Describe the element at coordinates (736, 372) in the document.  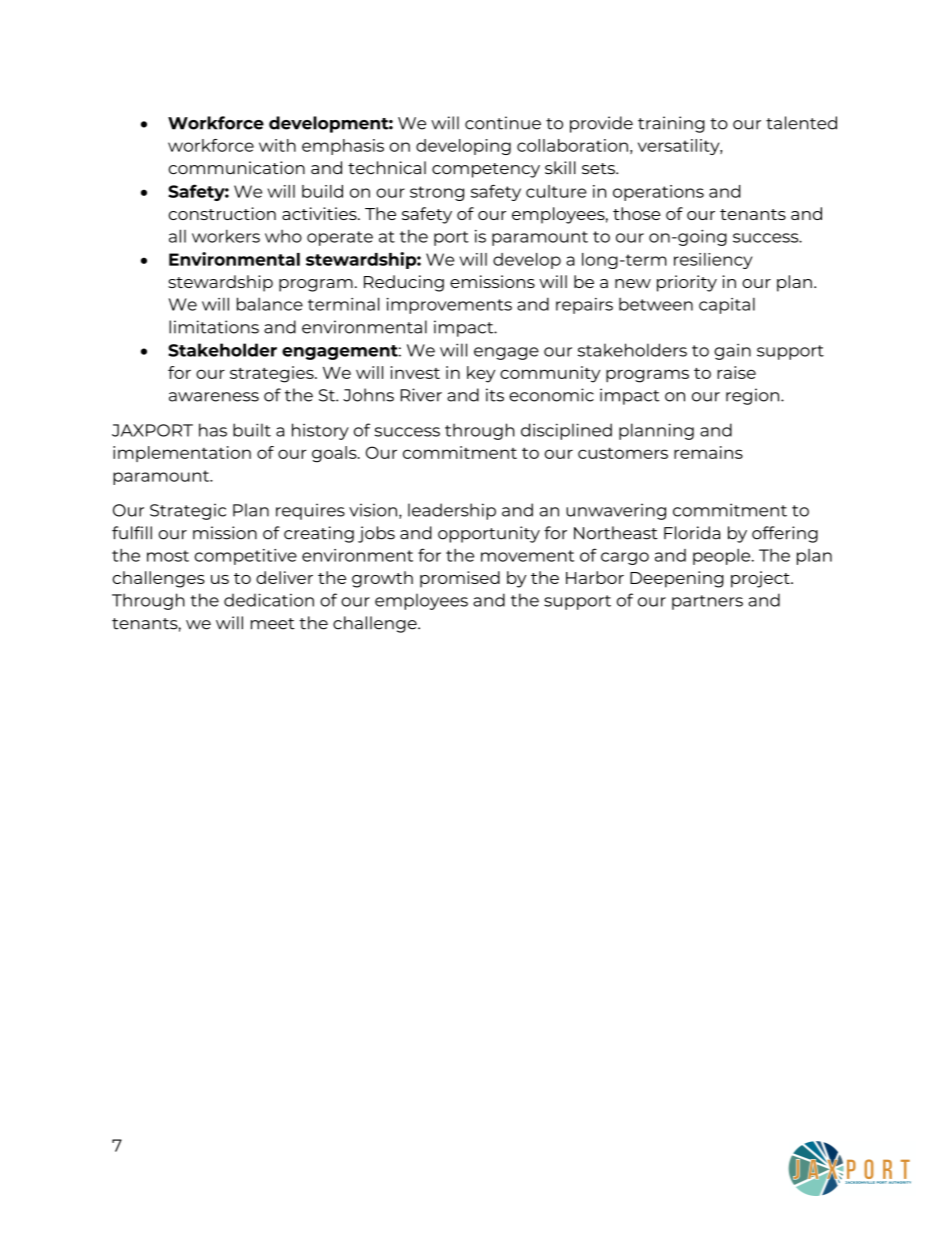
I see `raise` at that location.
